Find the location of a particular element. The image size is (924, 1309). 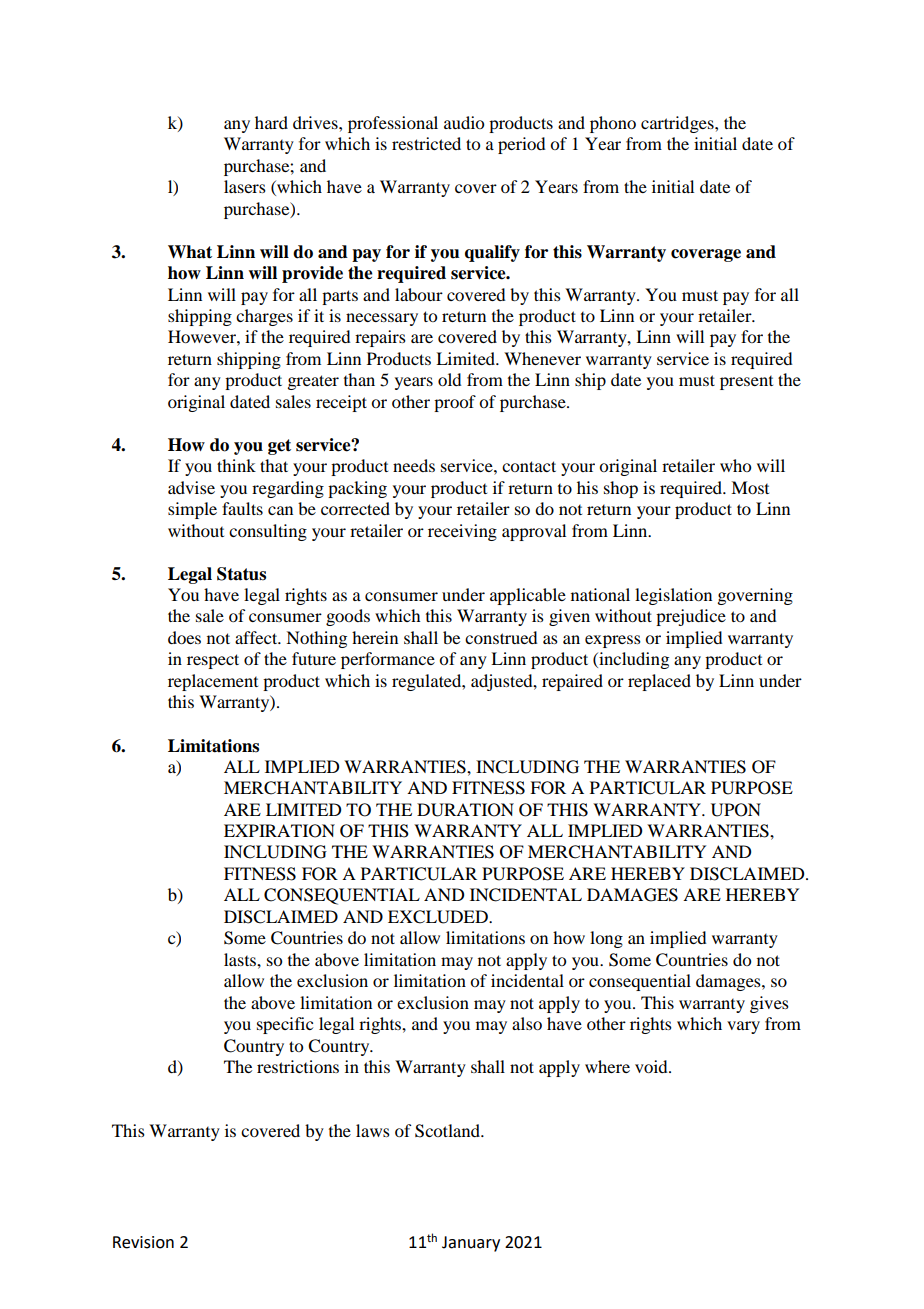

who is located at coordinates (735, 465).
